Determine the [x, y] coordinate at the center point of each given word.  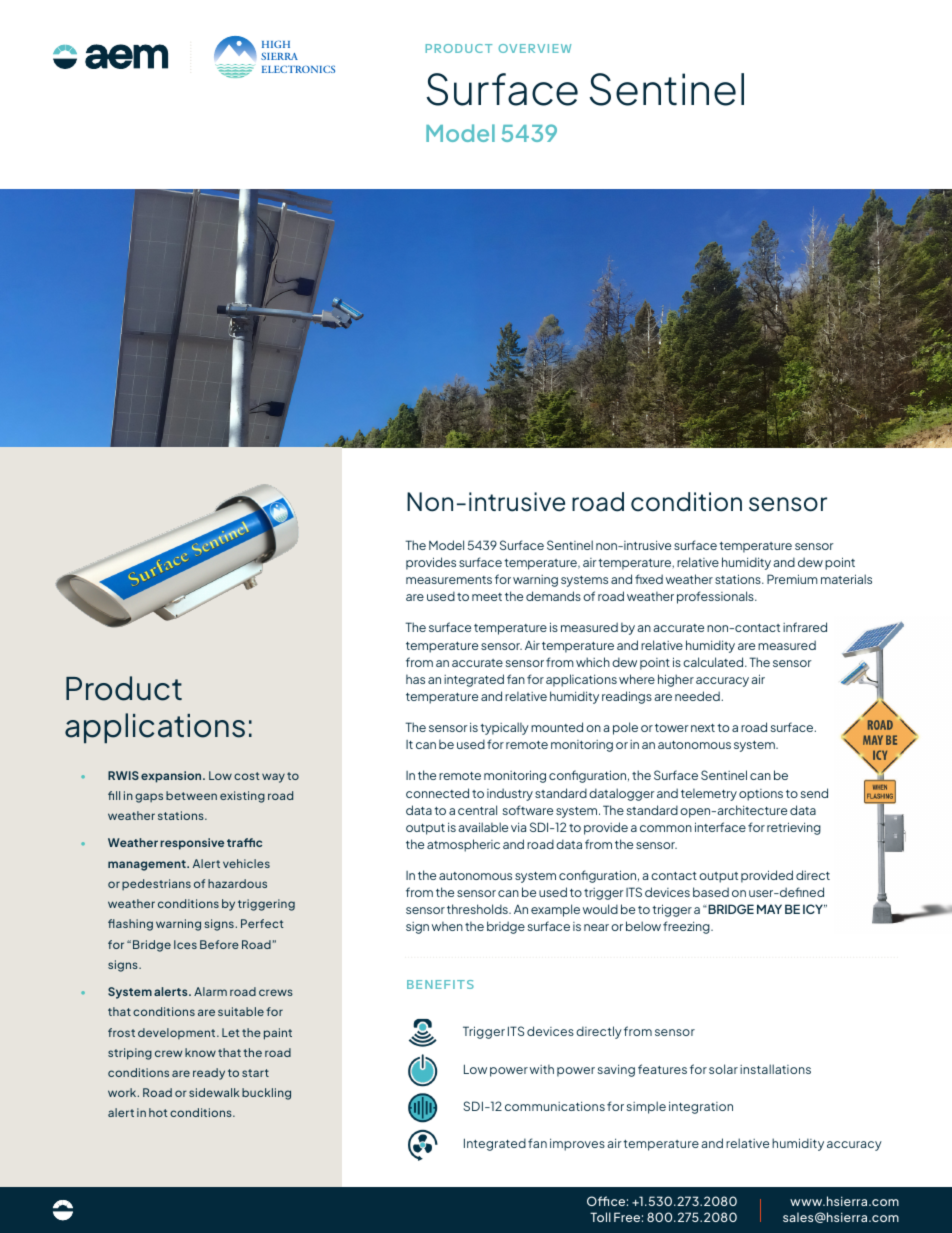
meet [487, 597]
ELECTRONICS [298, 69]
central [477, 810]
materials [846, 579]
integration [701, 1107]
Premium [792, 579]
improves [577, 1144]
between [191, 795]
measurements [449, 580]
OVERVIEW [535, 48]
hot [158, 1112]
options [761, 795]
